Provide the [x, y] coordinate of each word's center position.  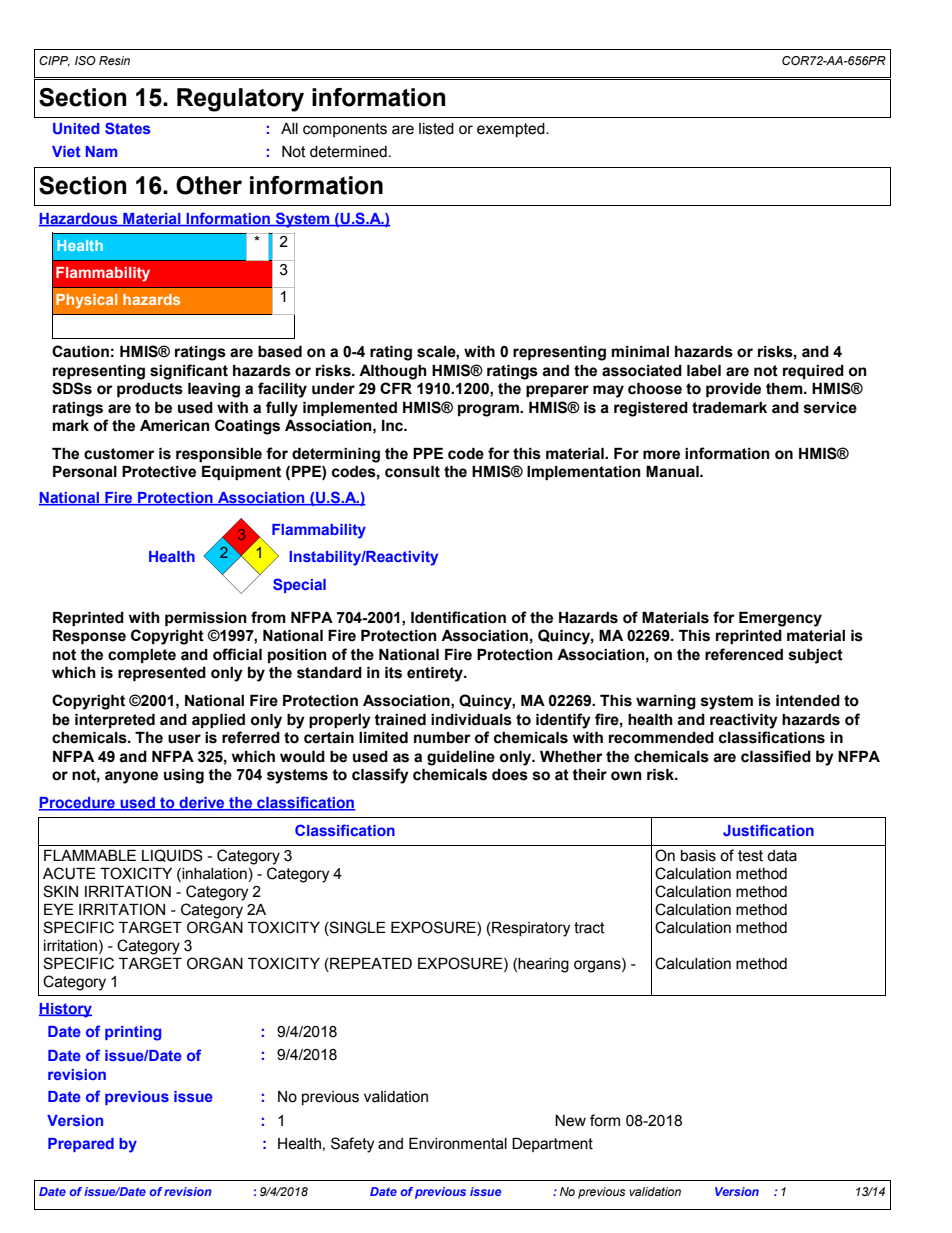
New [570, 1121]
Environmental [458, 1144]
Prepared [81, 1145]
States [127, 128]
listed [436, 129]
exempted [512, 130]
